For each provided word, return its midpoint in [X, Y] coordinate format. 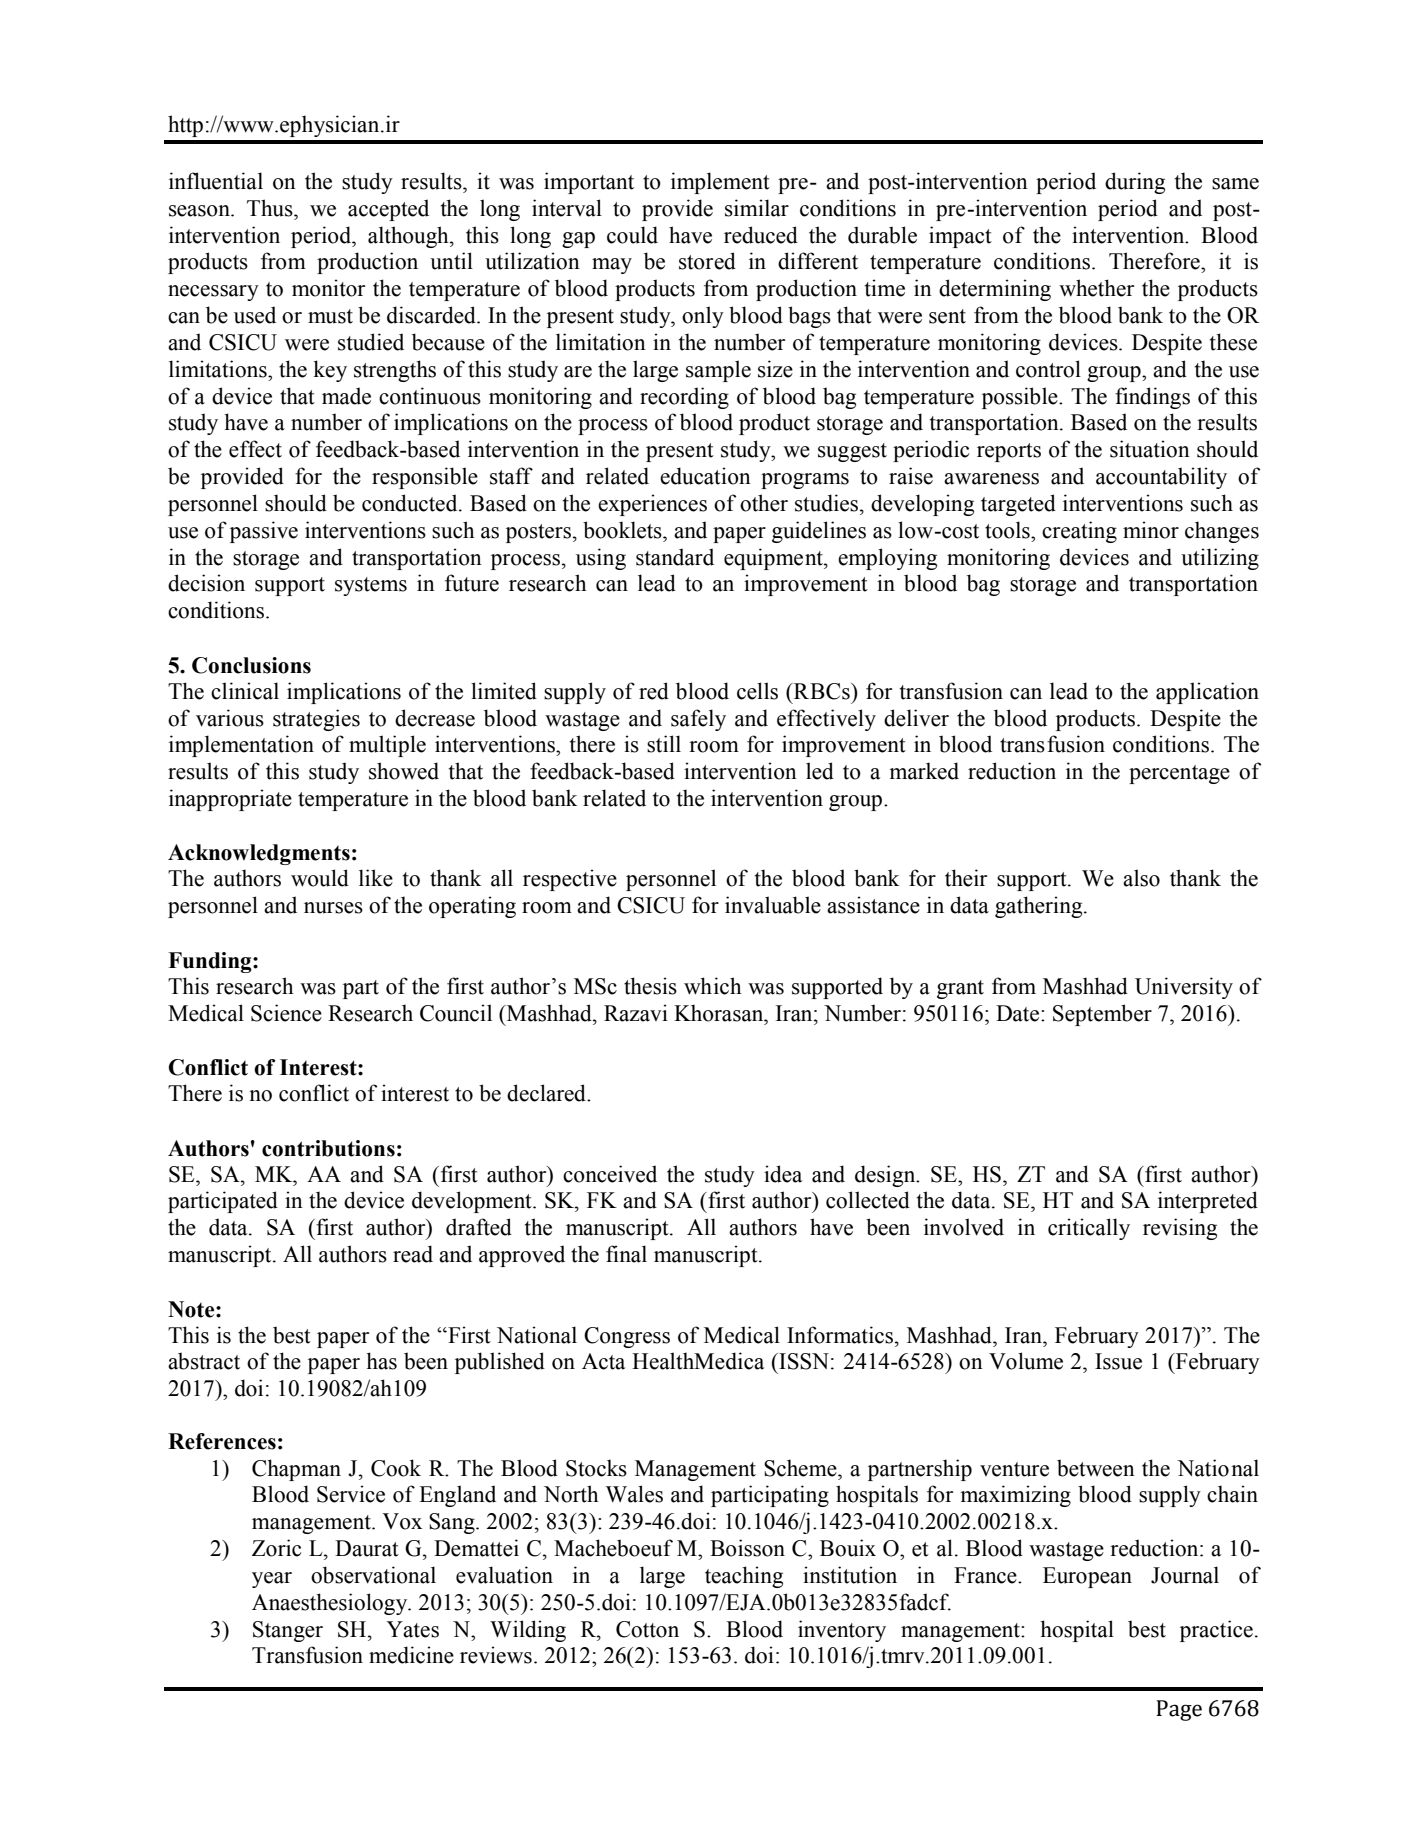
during [1135, 183]
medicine [411, 1655]
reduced [761, 235]
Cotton [647, 1629]
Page [1179, 1710]
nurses [333, 908]
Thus [271, 208]
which [713, 986]
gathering [1040, 907]
